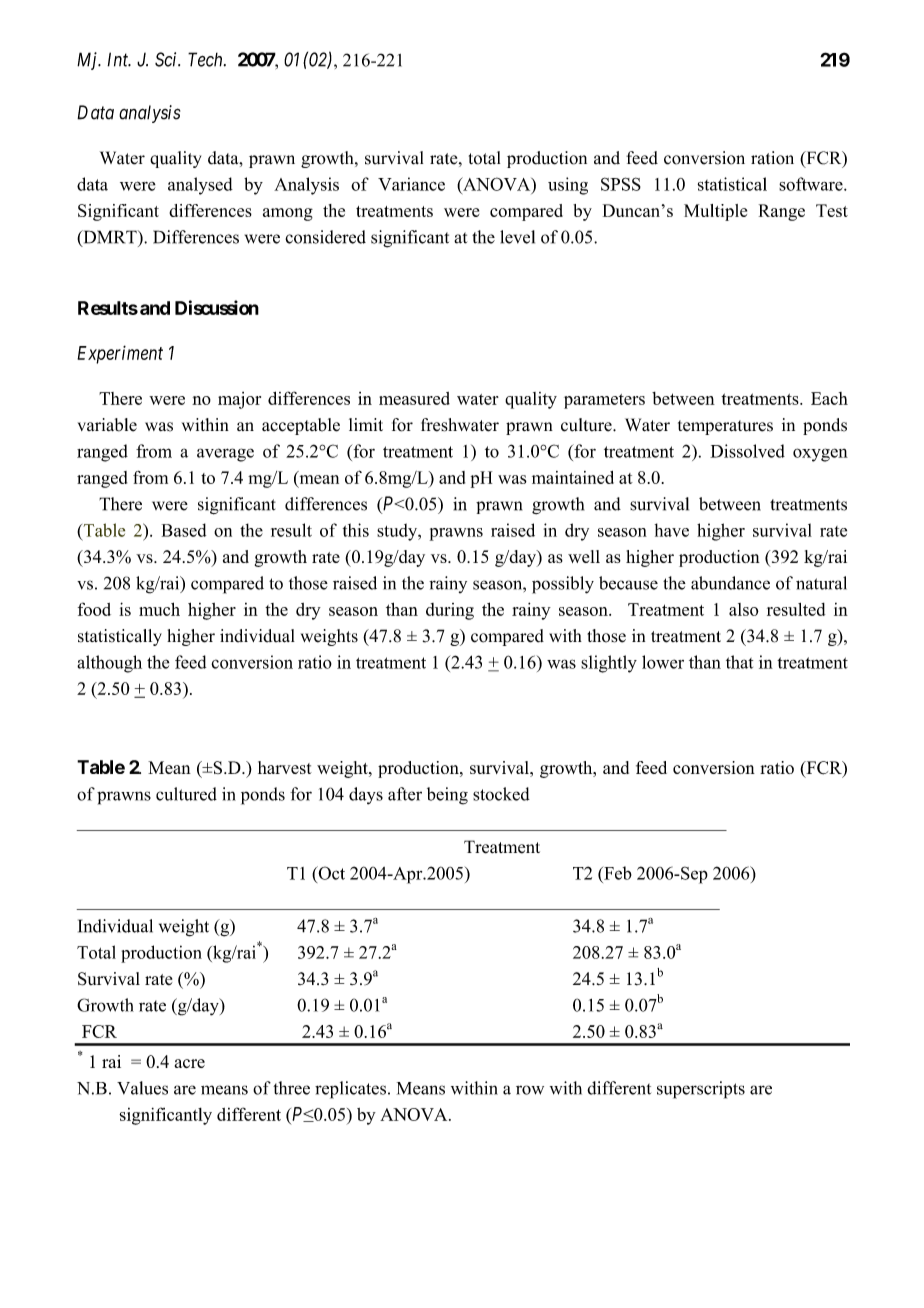 The height and width of the image is (1308, 924). Describe the element at coordinates (167, 59) in the image. I see `Sci` at that location.
